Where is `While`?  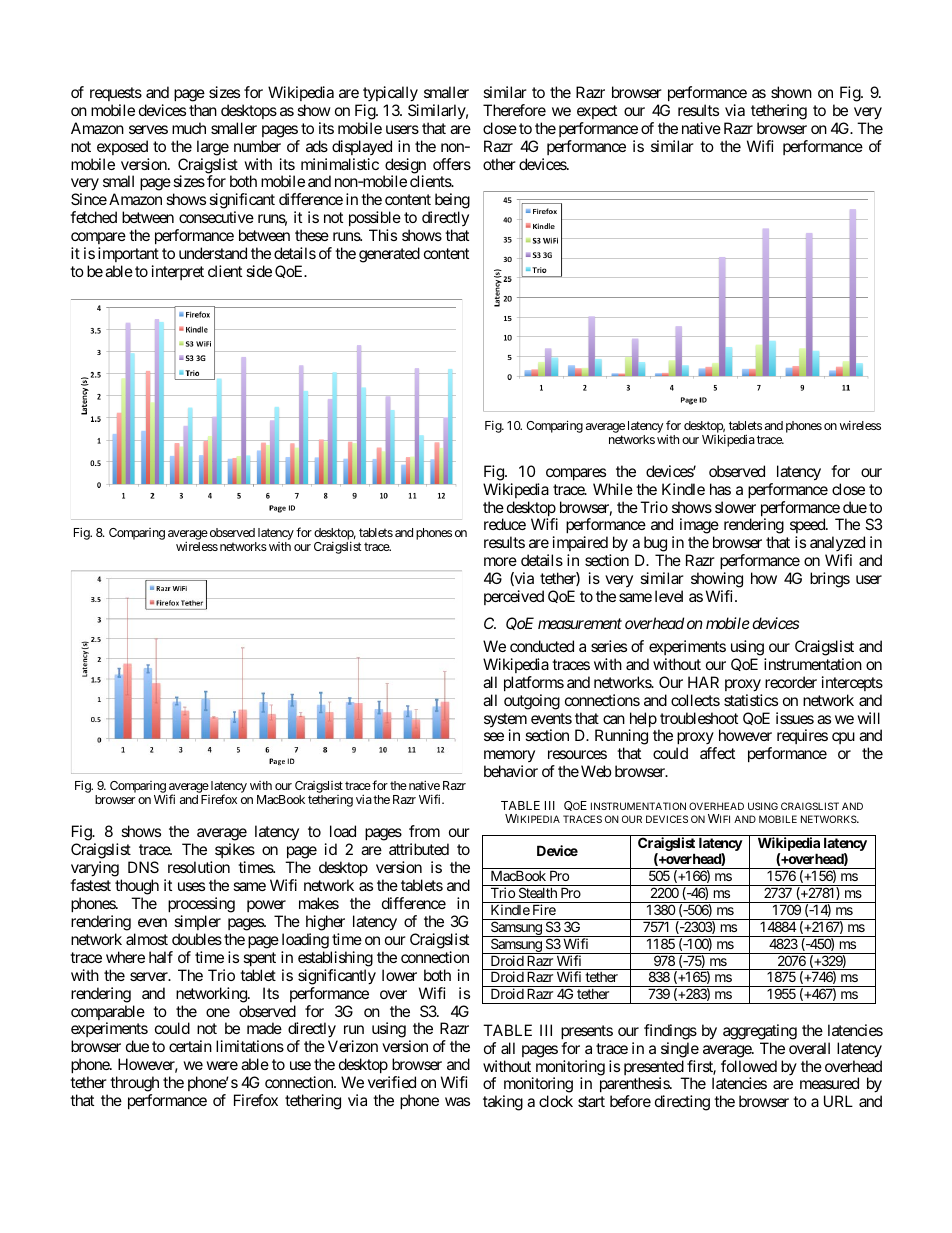 While is located at coordinates (613, 489).
